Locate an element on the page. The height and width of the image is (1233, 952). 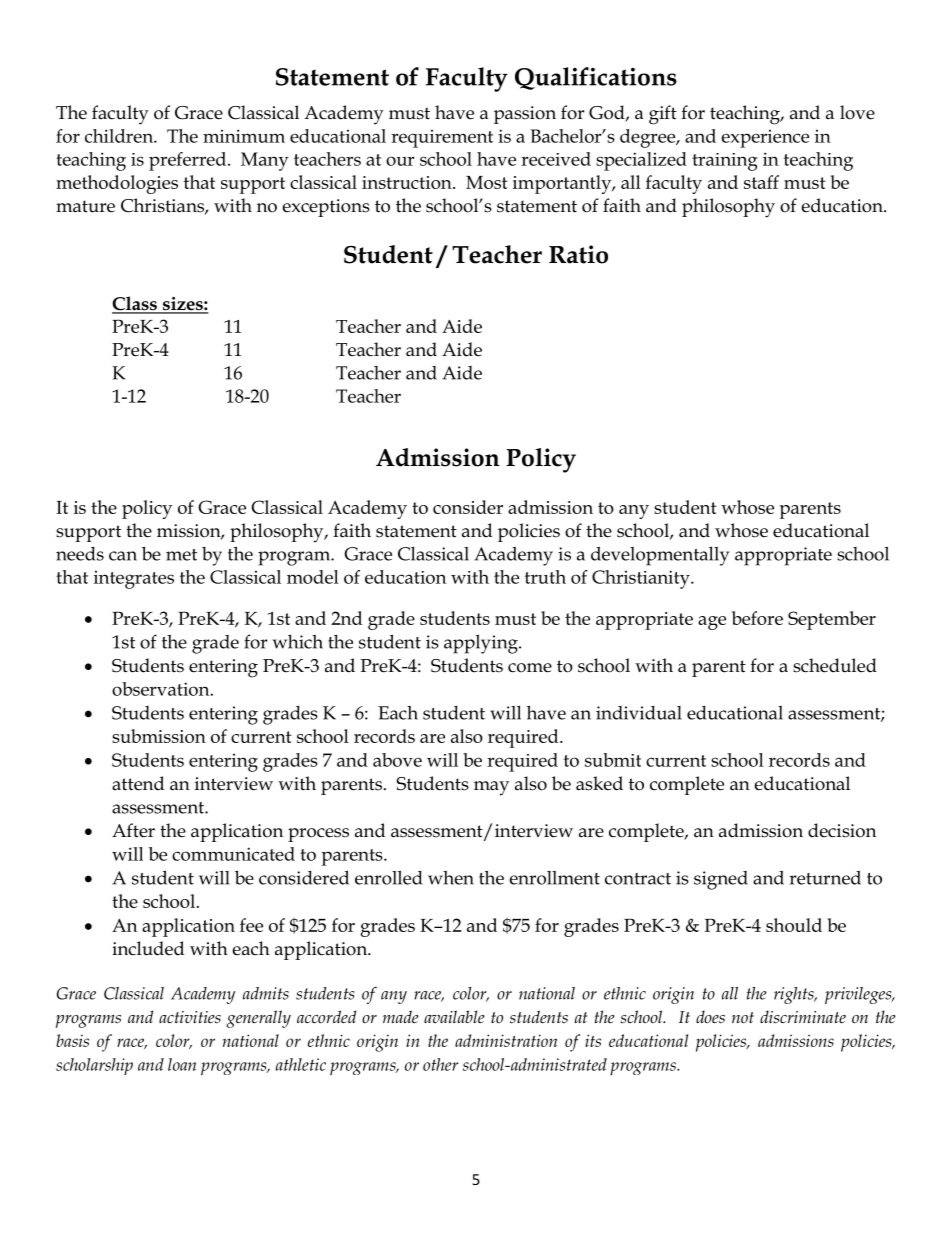
requirement is located at coordinates (442, 139).
